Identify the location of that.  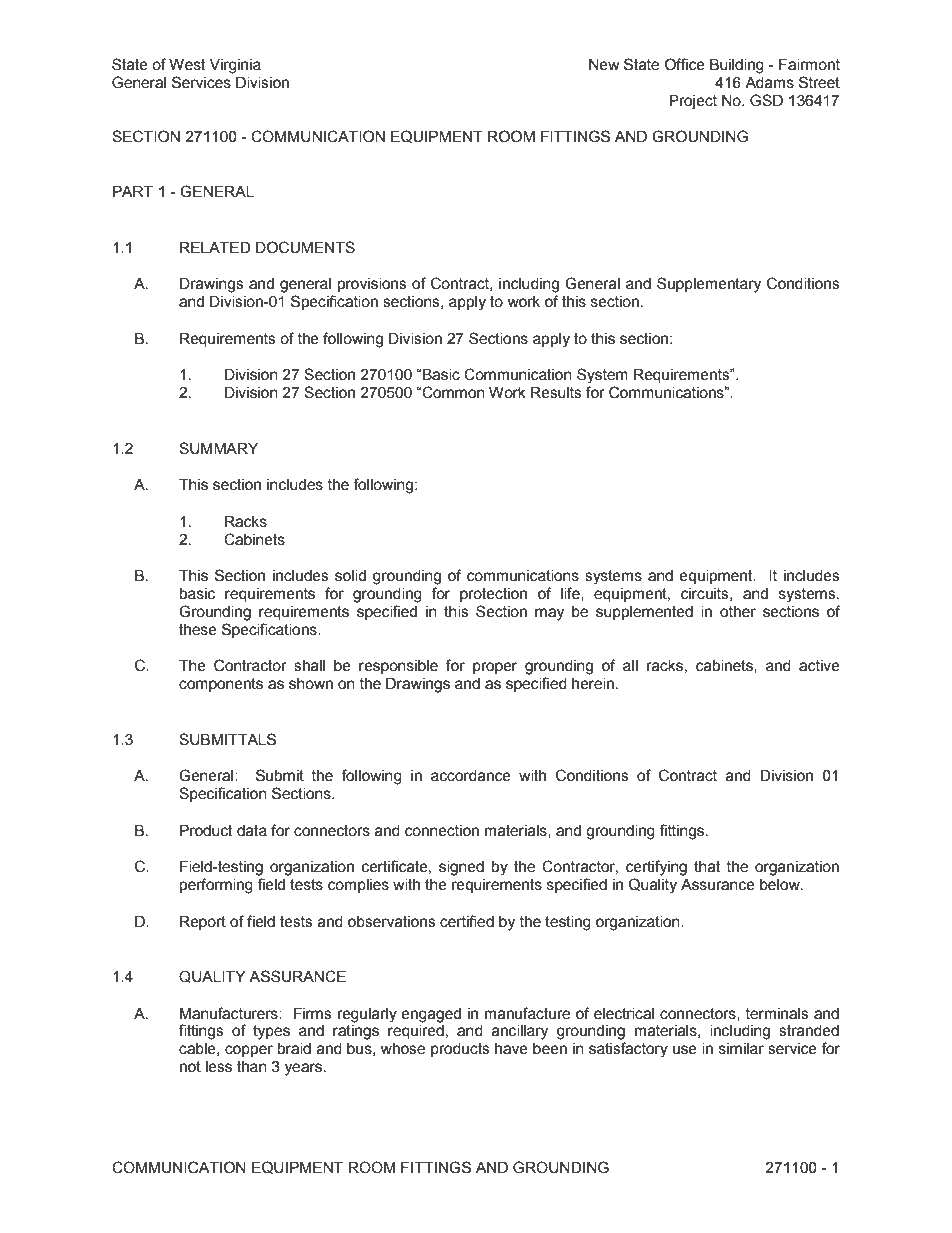
(707, 867).
